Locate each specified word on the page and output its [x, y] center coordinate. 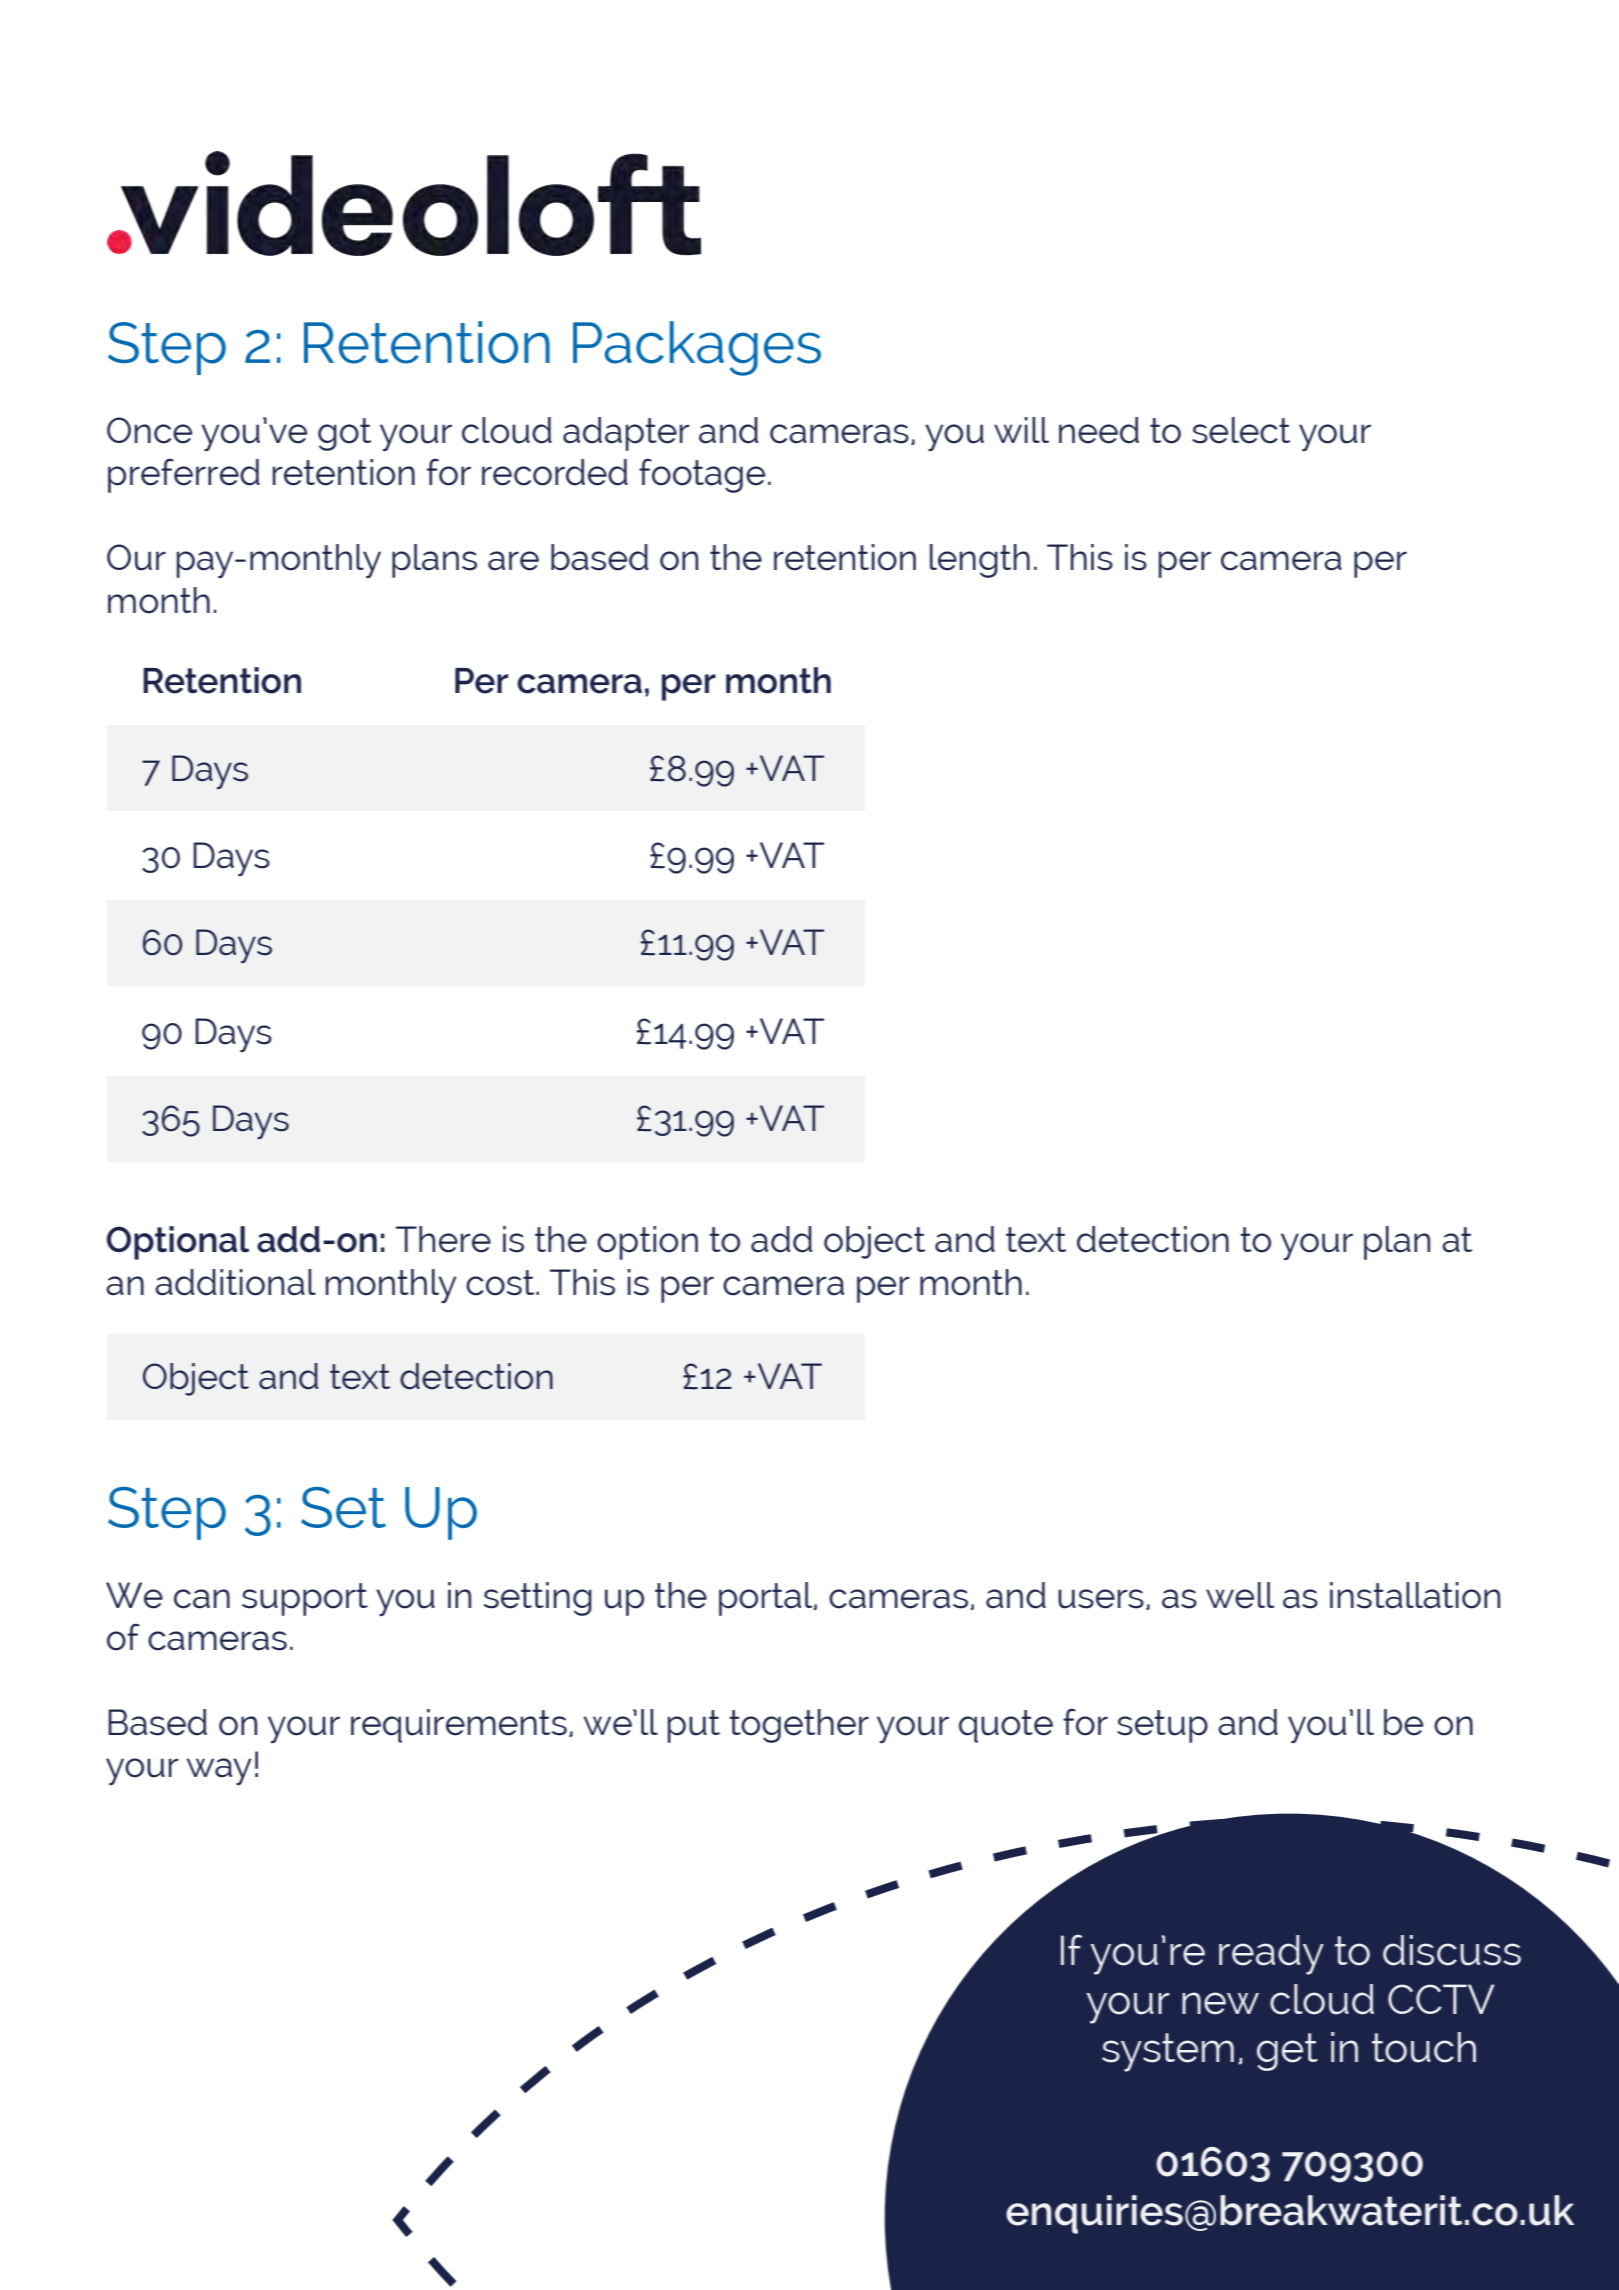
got [344, 434]
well [1240, 1595]
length [980, 561]
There [443, 1239]
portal [767, 1599]
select [1241, 430]
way [219, 1771]
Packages [697, 348]
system [1168, 2052]
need [1099, 430]
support [305, 1599]
